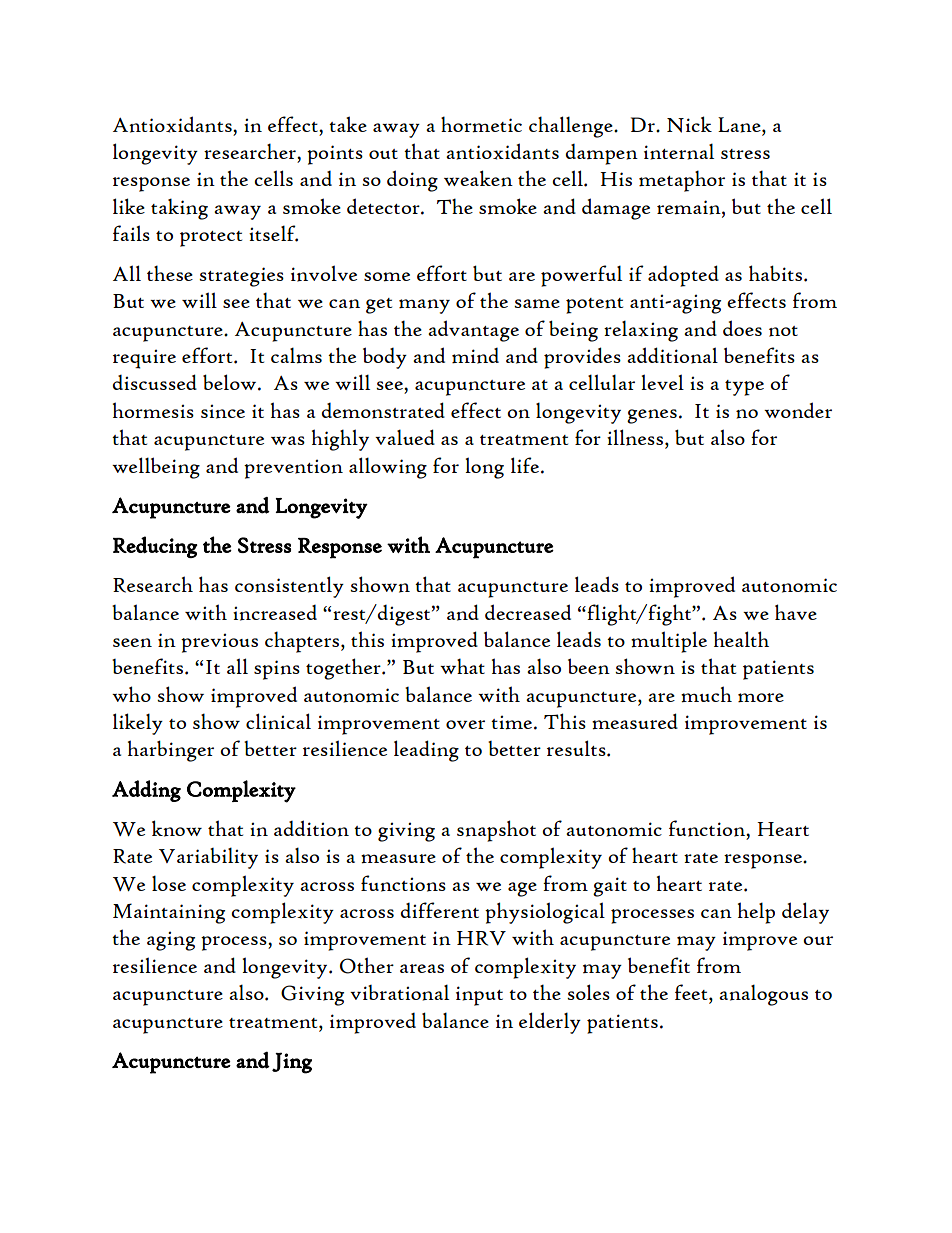  I want to click on mind, so click(475, 356).
